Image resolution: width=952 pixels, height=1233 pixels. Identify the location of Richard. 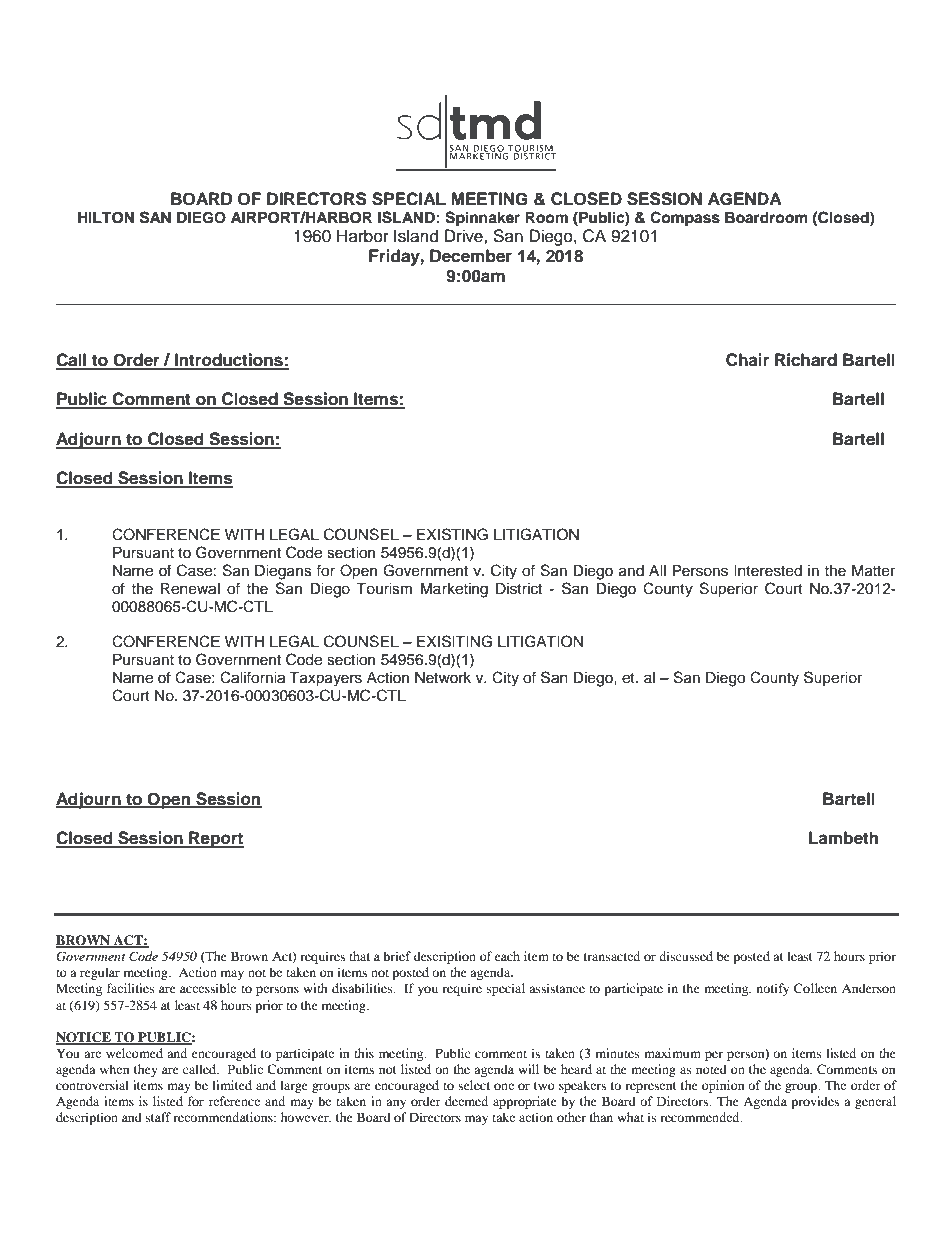
(806, 360).
